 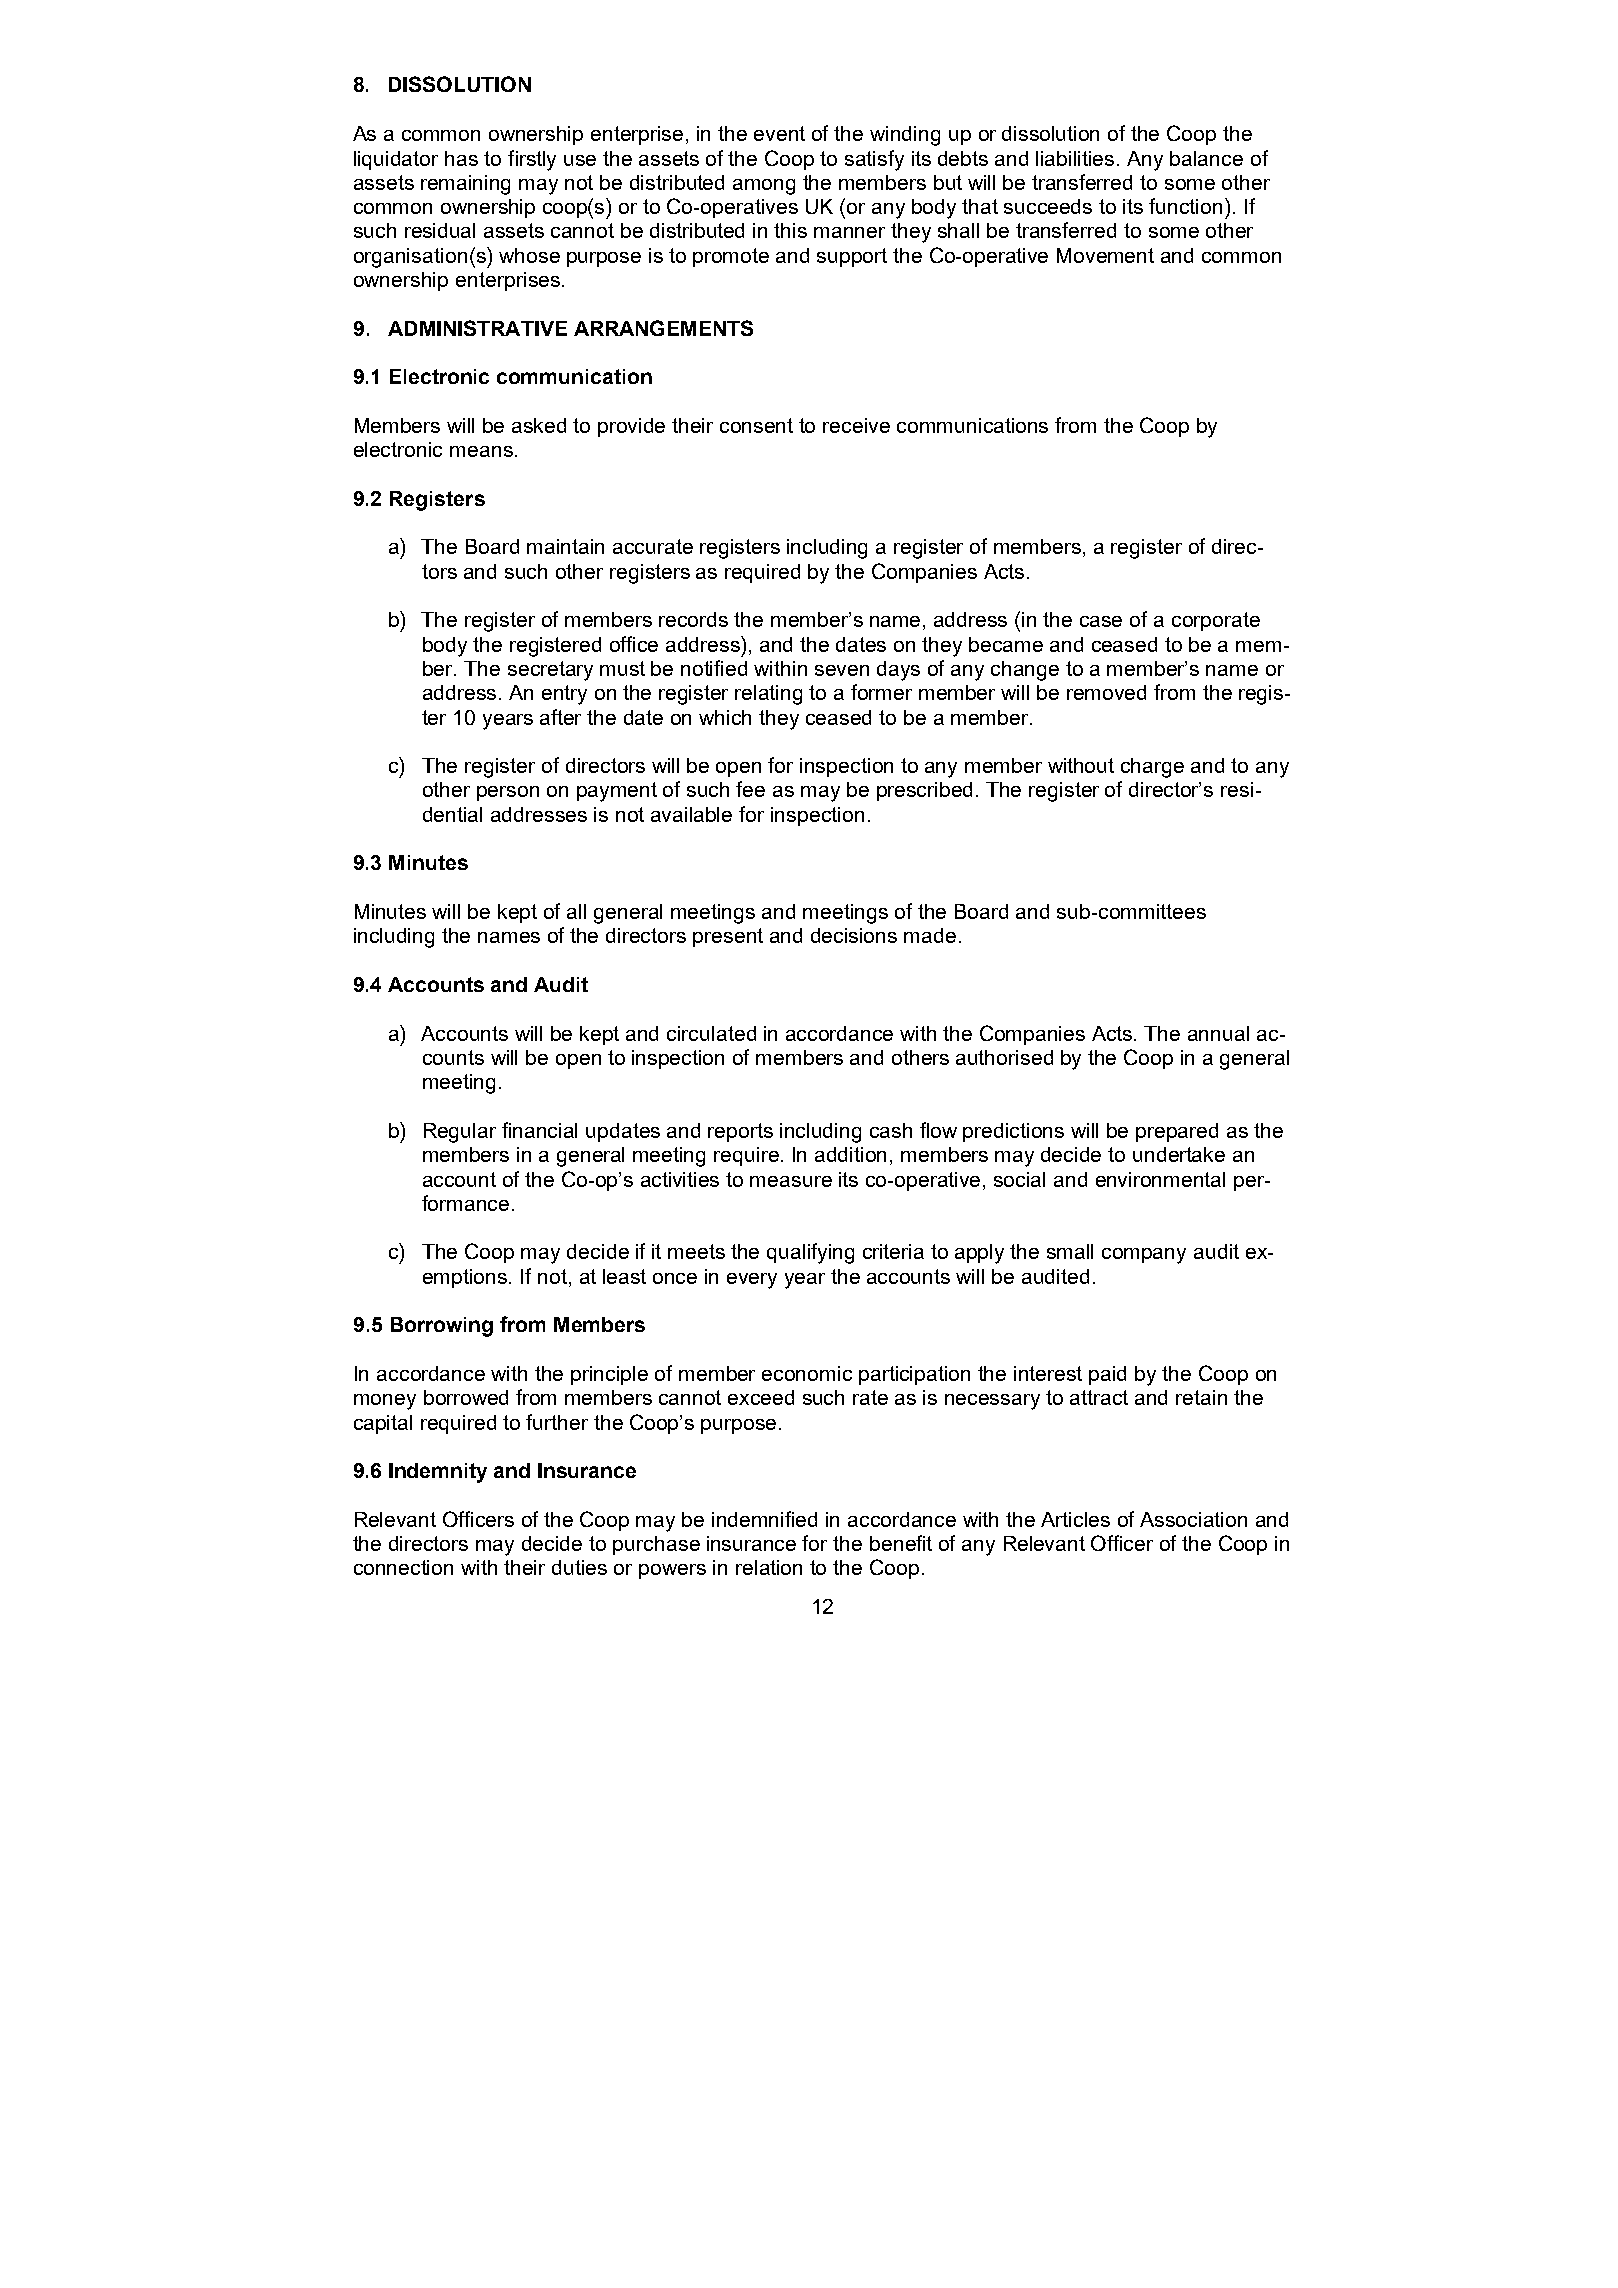 I want to click on charge, so click(x=1152, y=768).
